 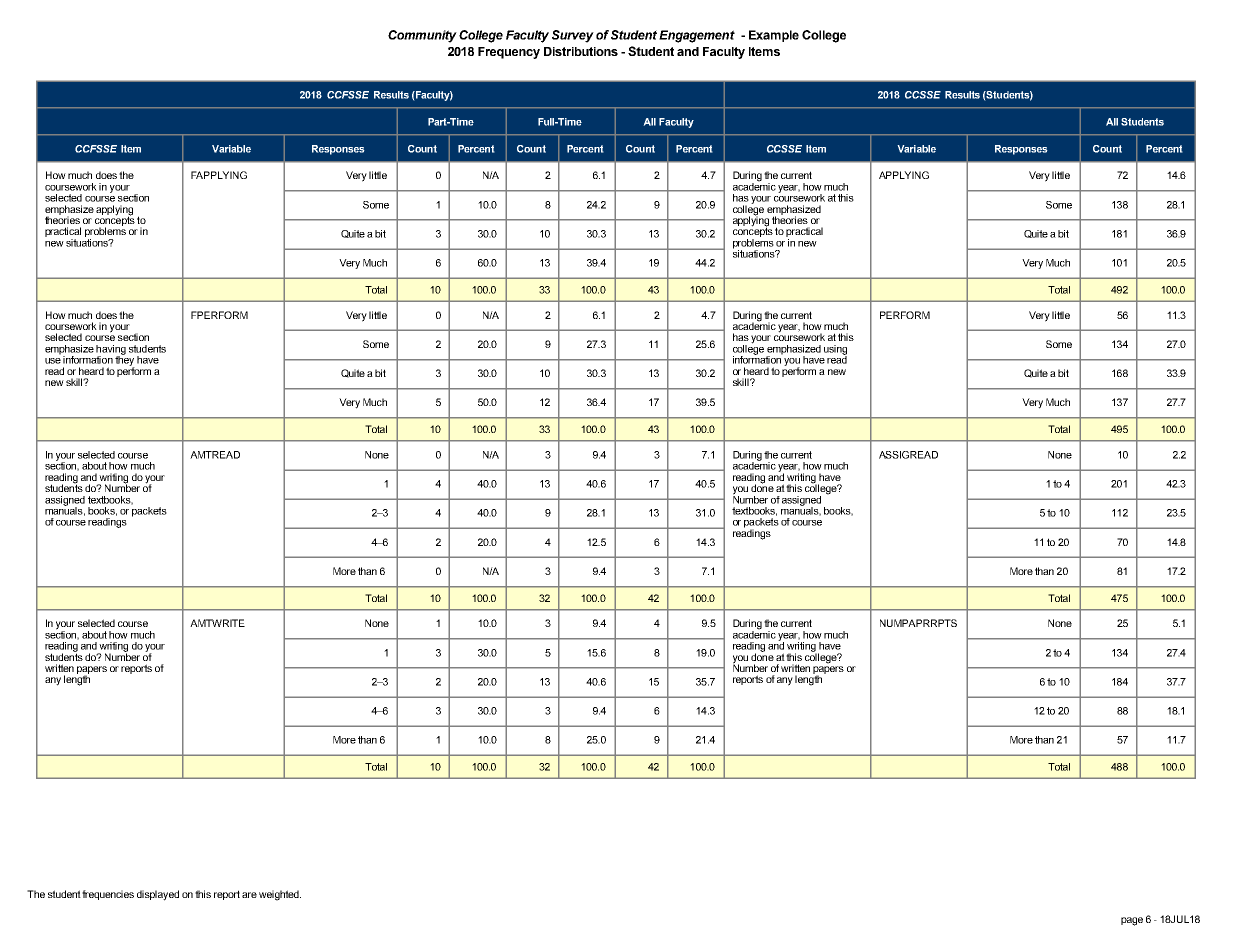 What do you see at coordinates (509, 53) in the document?
I see `Frequency` at bounding box center [509, 53].
